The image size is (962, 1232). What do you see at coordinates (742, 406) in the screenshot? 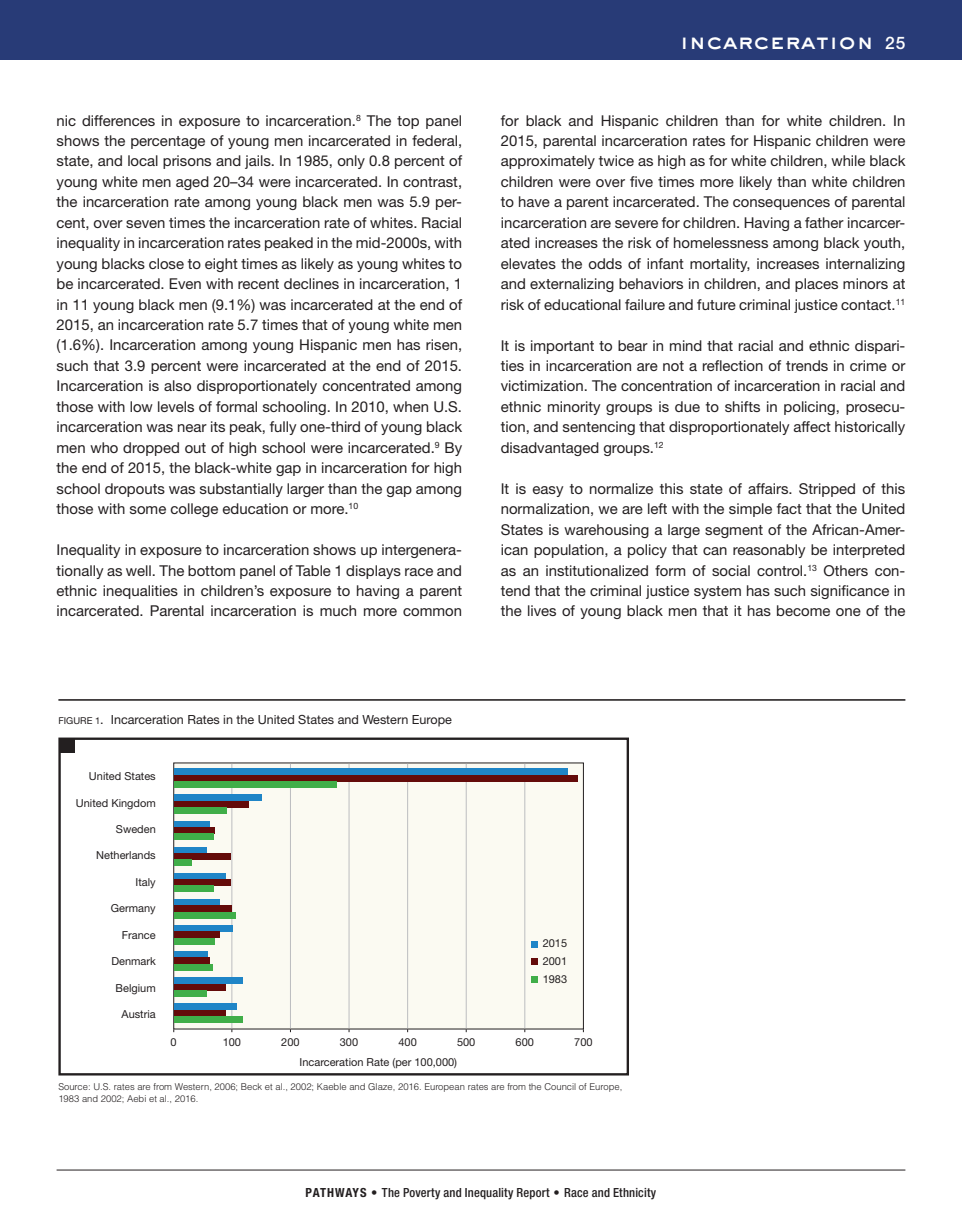
I see `shifts` at bounding box center [742, 406].
